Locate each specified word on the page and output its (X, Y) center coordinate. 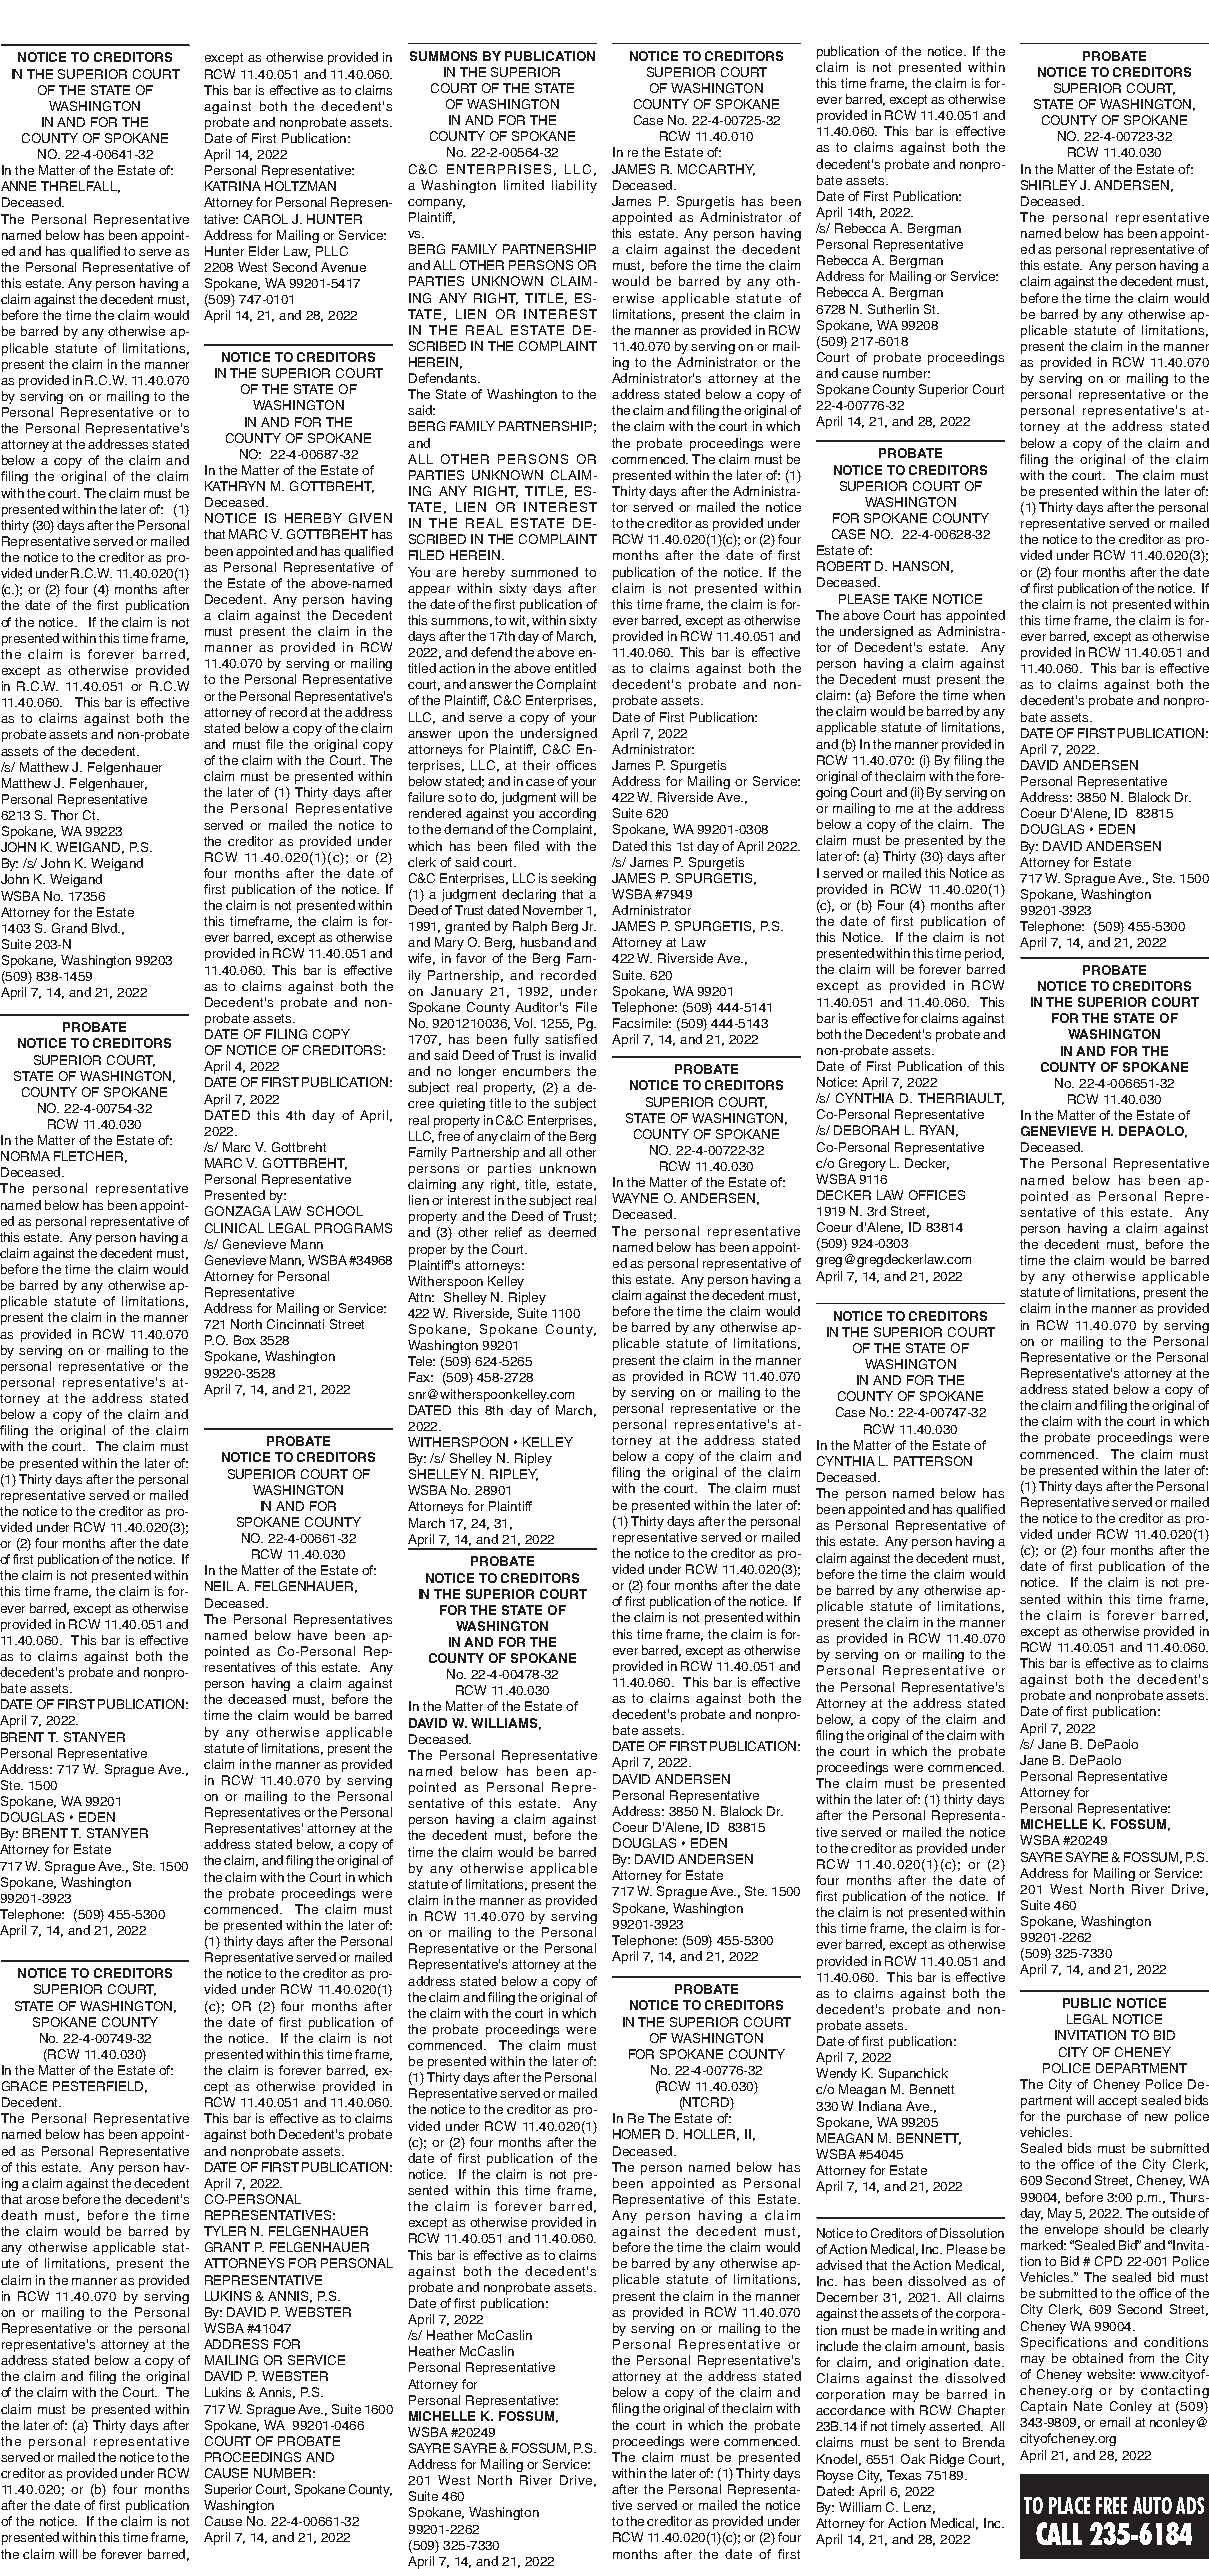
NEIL (219, 1586)
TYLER (225, 2231)
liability (574, 186)
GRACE (24, 2086)
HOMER (636, 2134)
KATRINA (233, 186)
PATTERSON (933, 1461)
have (312, 1635)
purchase (1094, 2117)
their (536, 765)
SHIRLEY (1049, 185)
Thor (64, 815)
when (989, 695)
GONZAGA (238, 1211)
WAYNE (635, 1198)
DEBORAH (866, 1130)
